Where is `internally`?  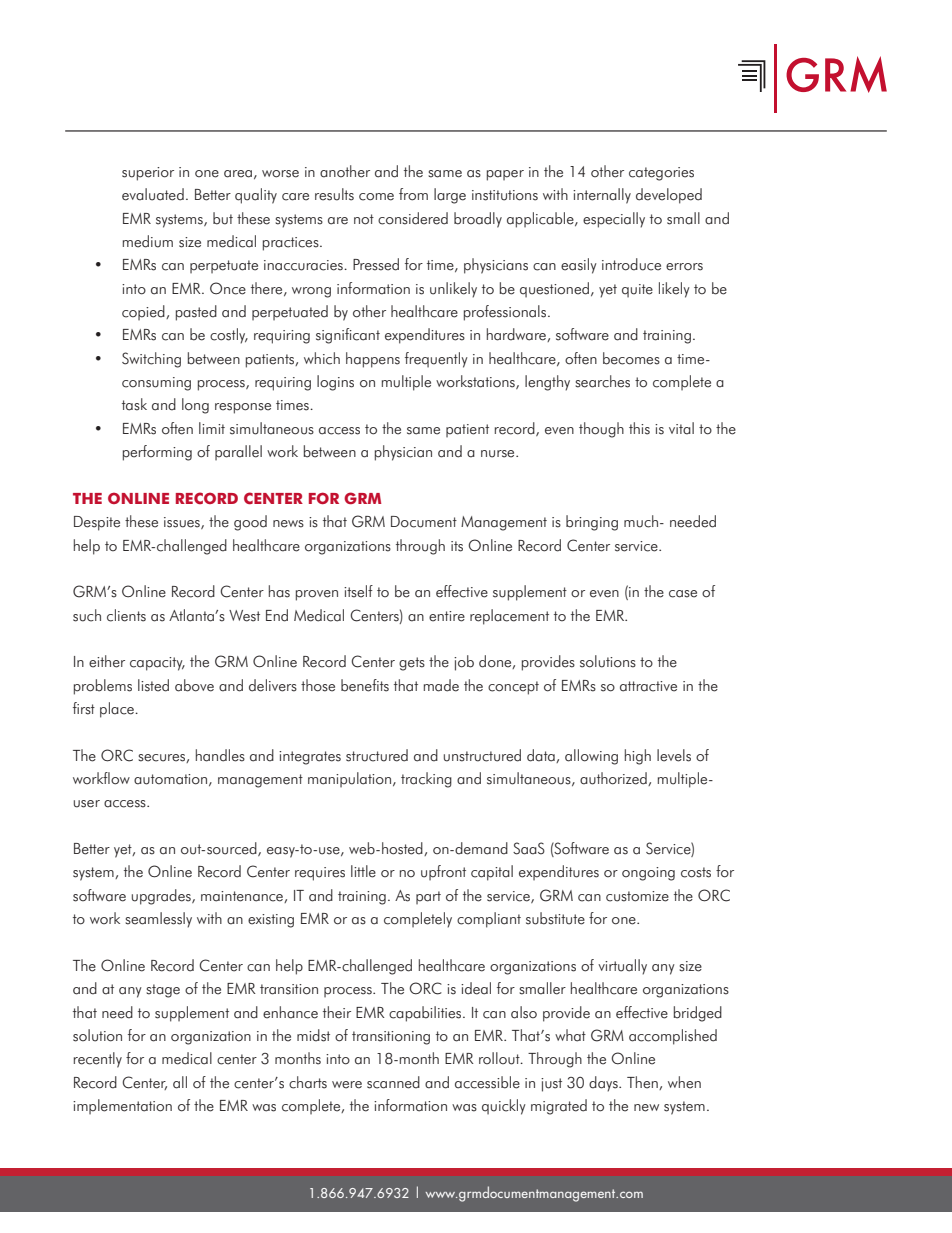 internally is located at coordinates (602, 196).
